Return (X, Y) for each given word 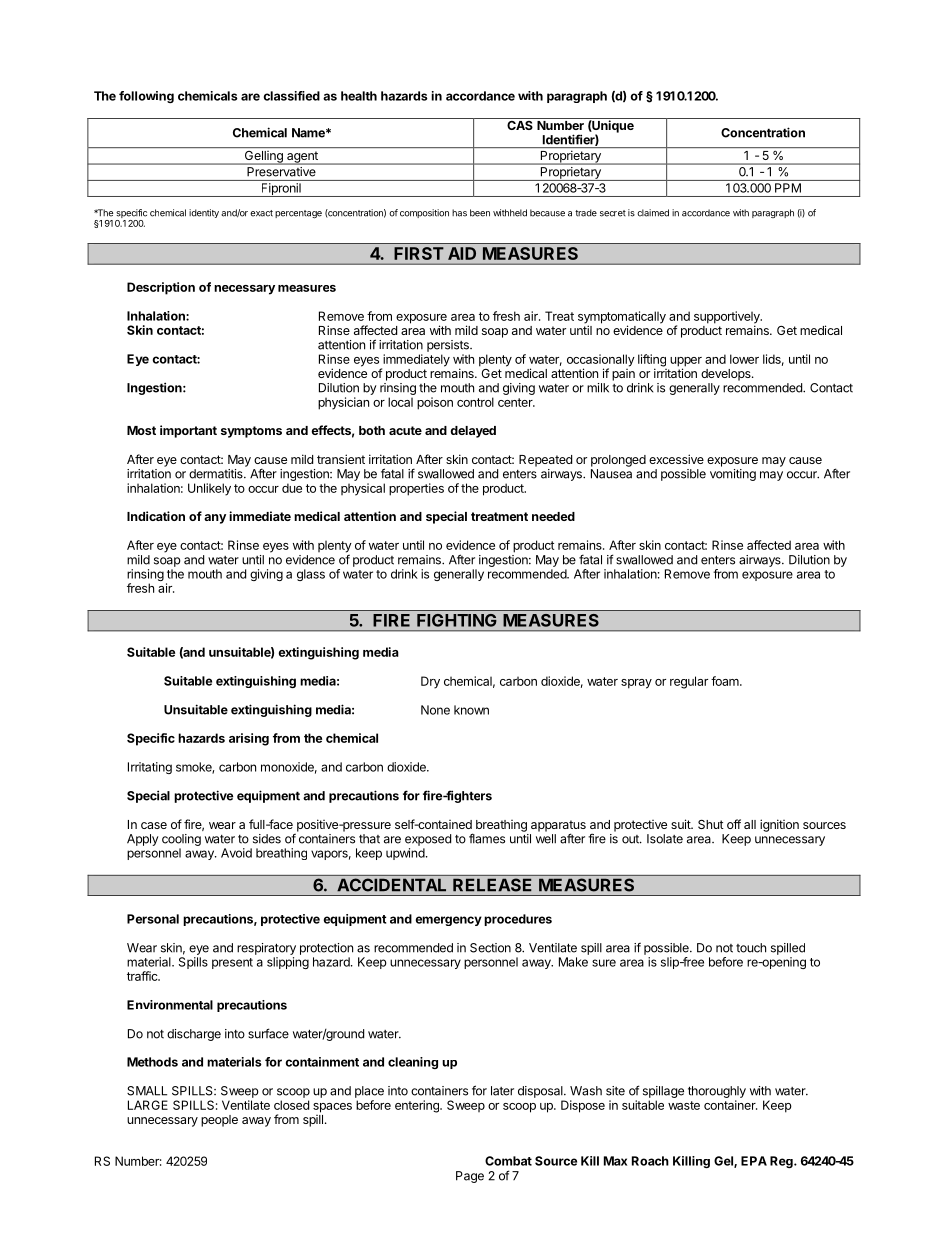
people (219, 1121)
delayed (473, 432)
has (459, 213)
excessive (676, 459)
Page (470, 1177)
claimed (653, 213)
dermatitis (217, 474)
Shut (711, 824)
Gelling (263, 158)
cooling (181, 840)
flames (487, 838)
